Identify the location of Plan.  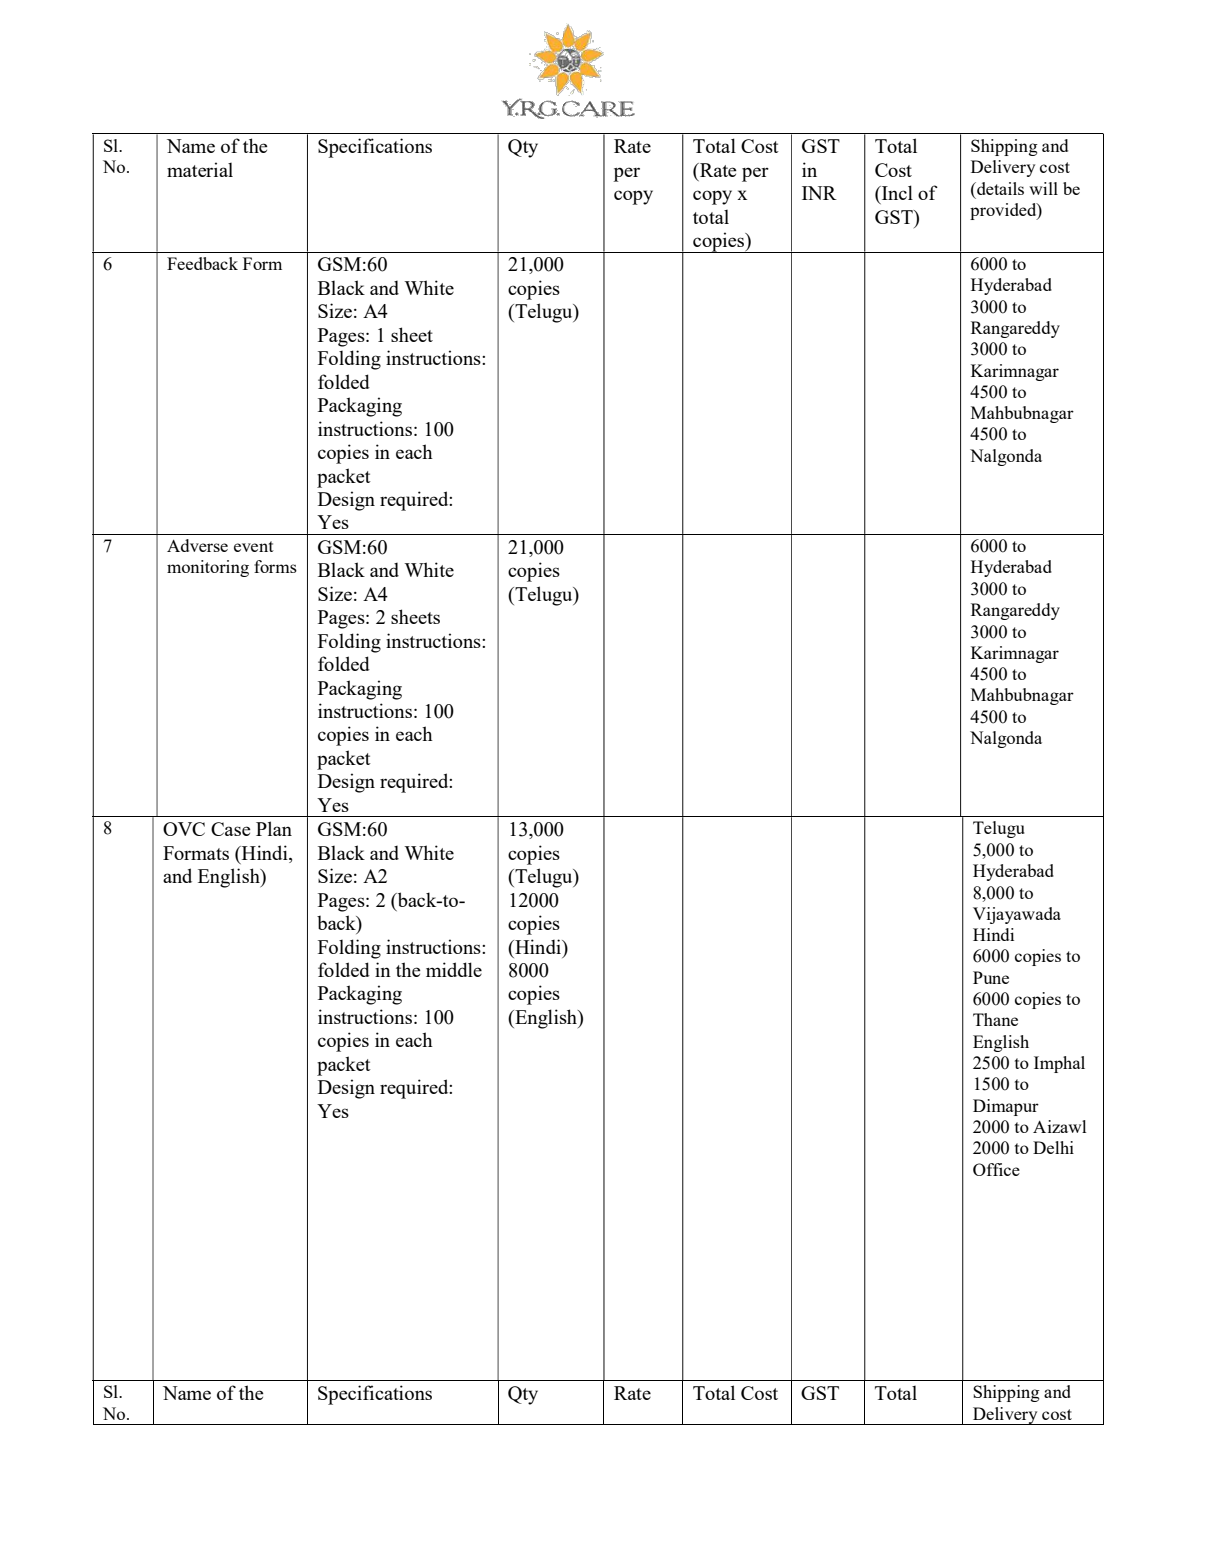
(274, 828).
